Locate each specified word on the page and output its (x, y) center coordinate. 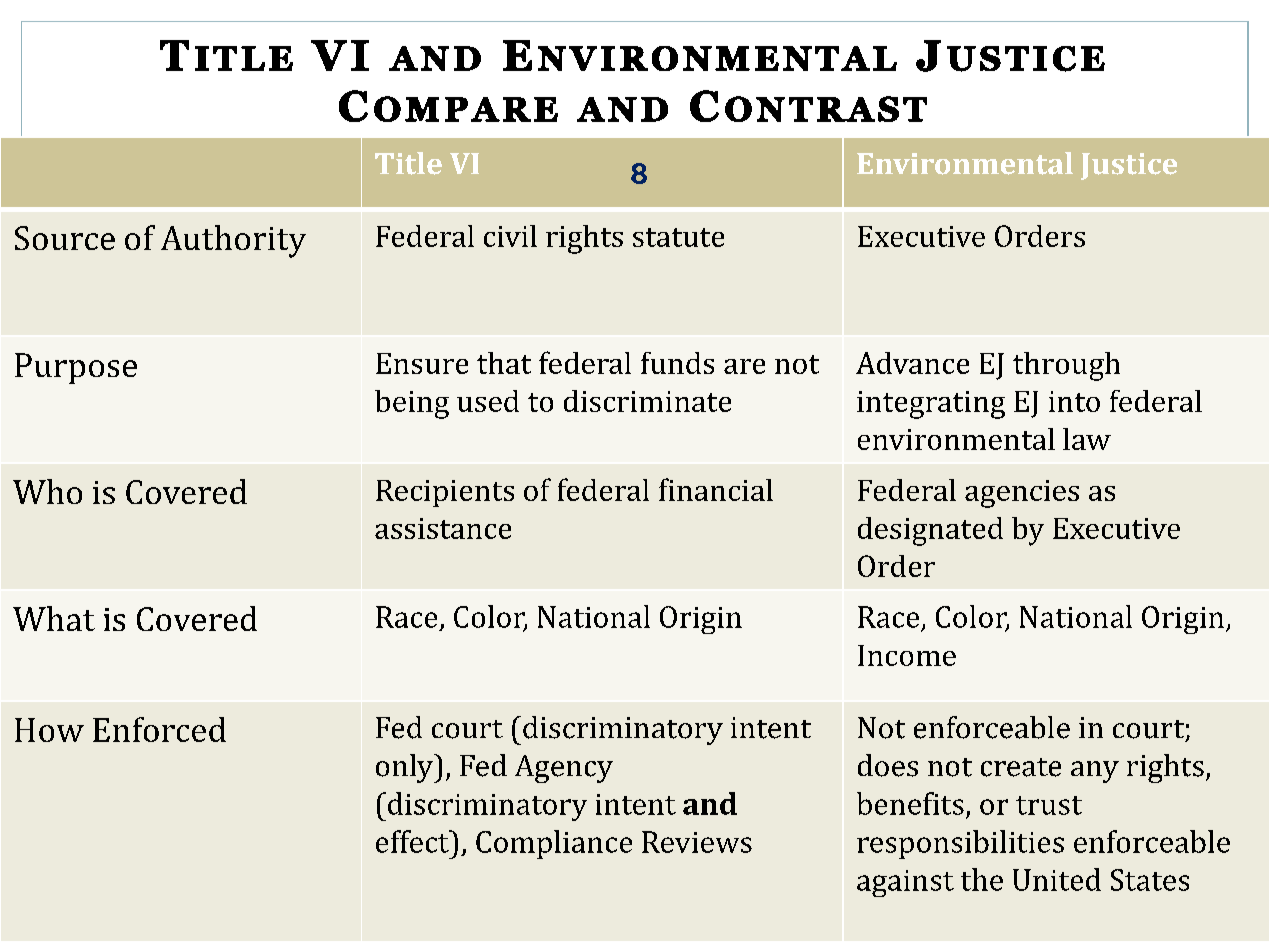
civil (510, 236)
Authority (233, 241)
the (982, 879)
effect (413, 841)
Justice (1129, 166)
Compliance (554, 844)
